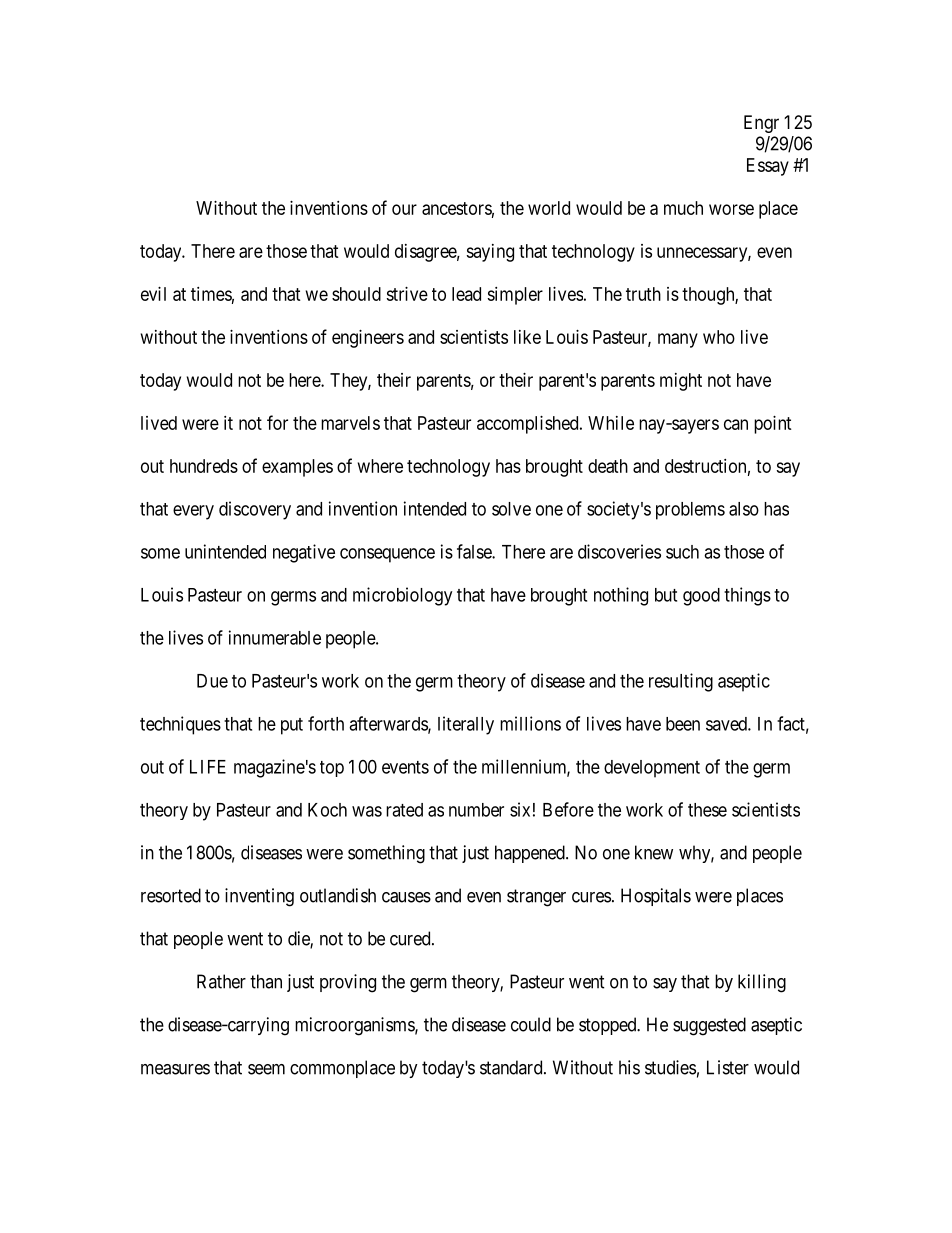  What do you see at coordinates (404, 209) in the image?
I see `our` at bounding box center [404, 209].
